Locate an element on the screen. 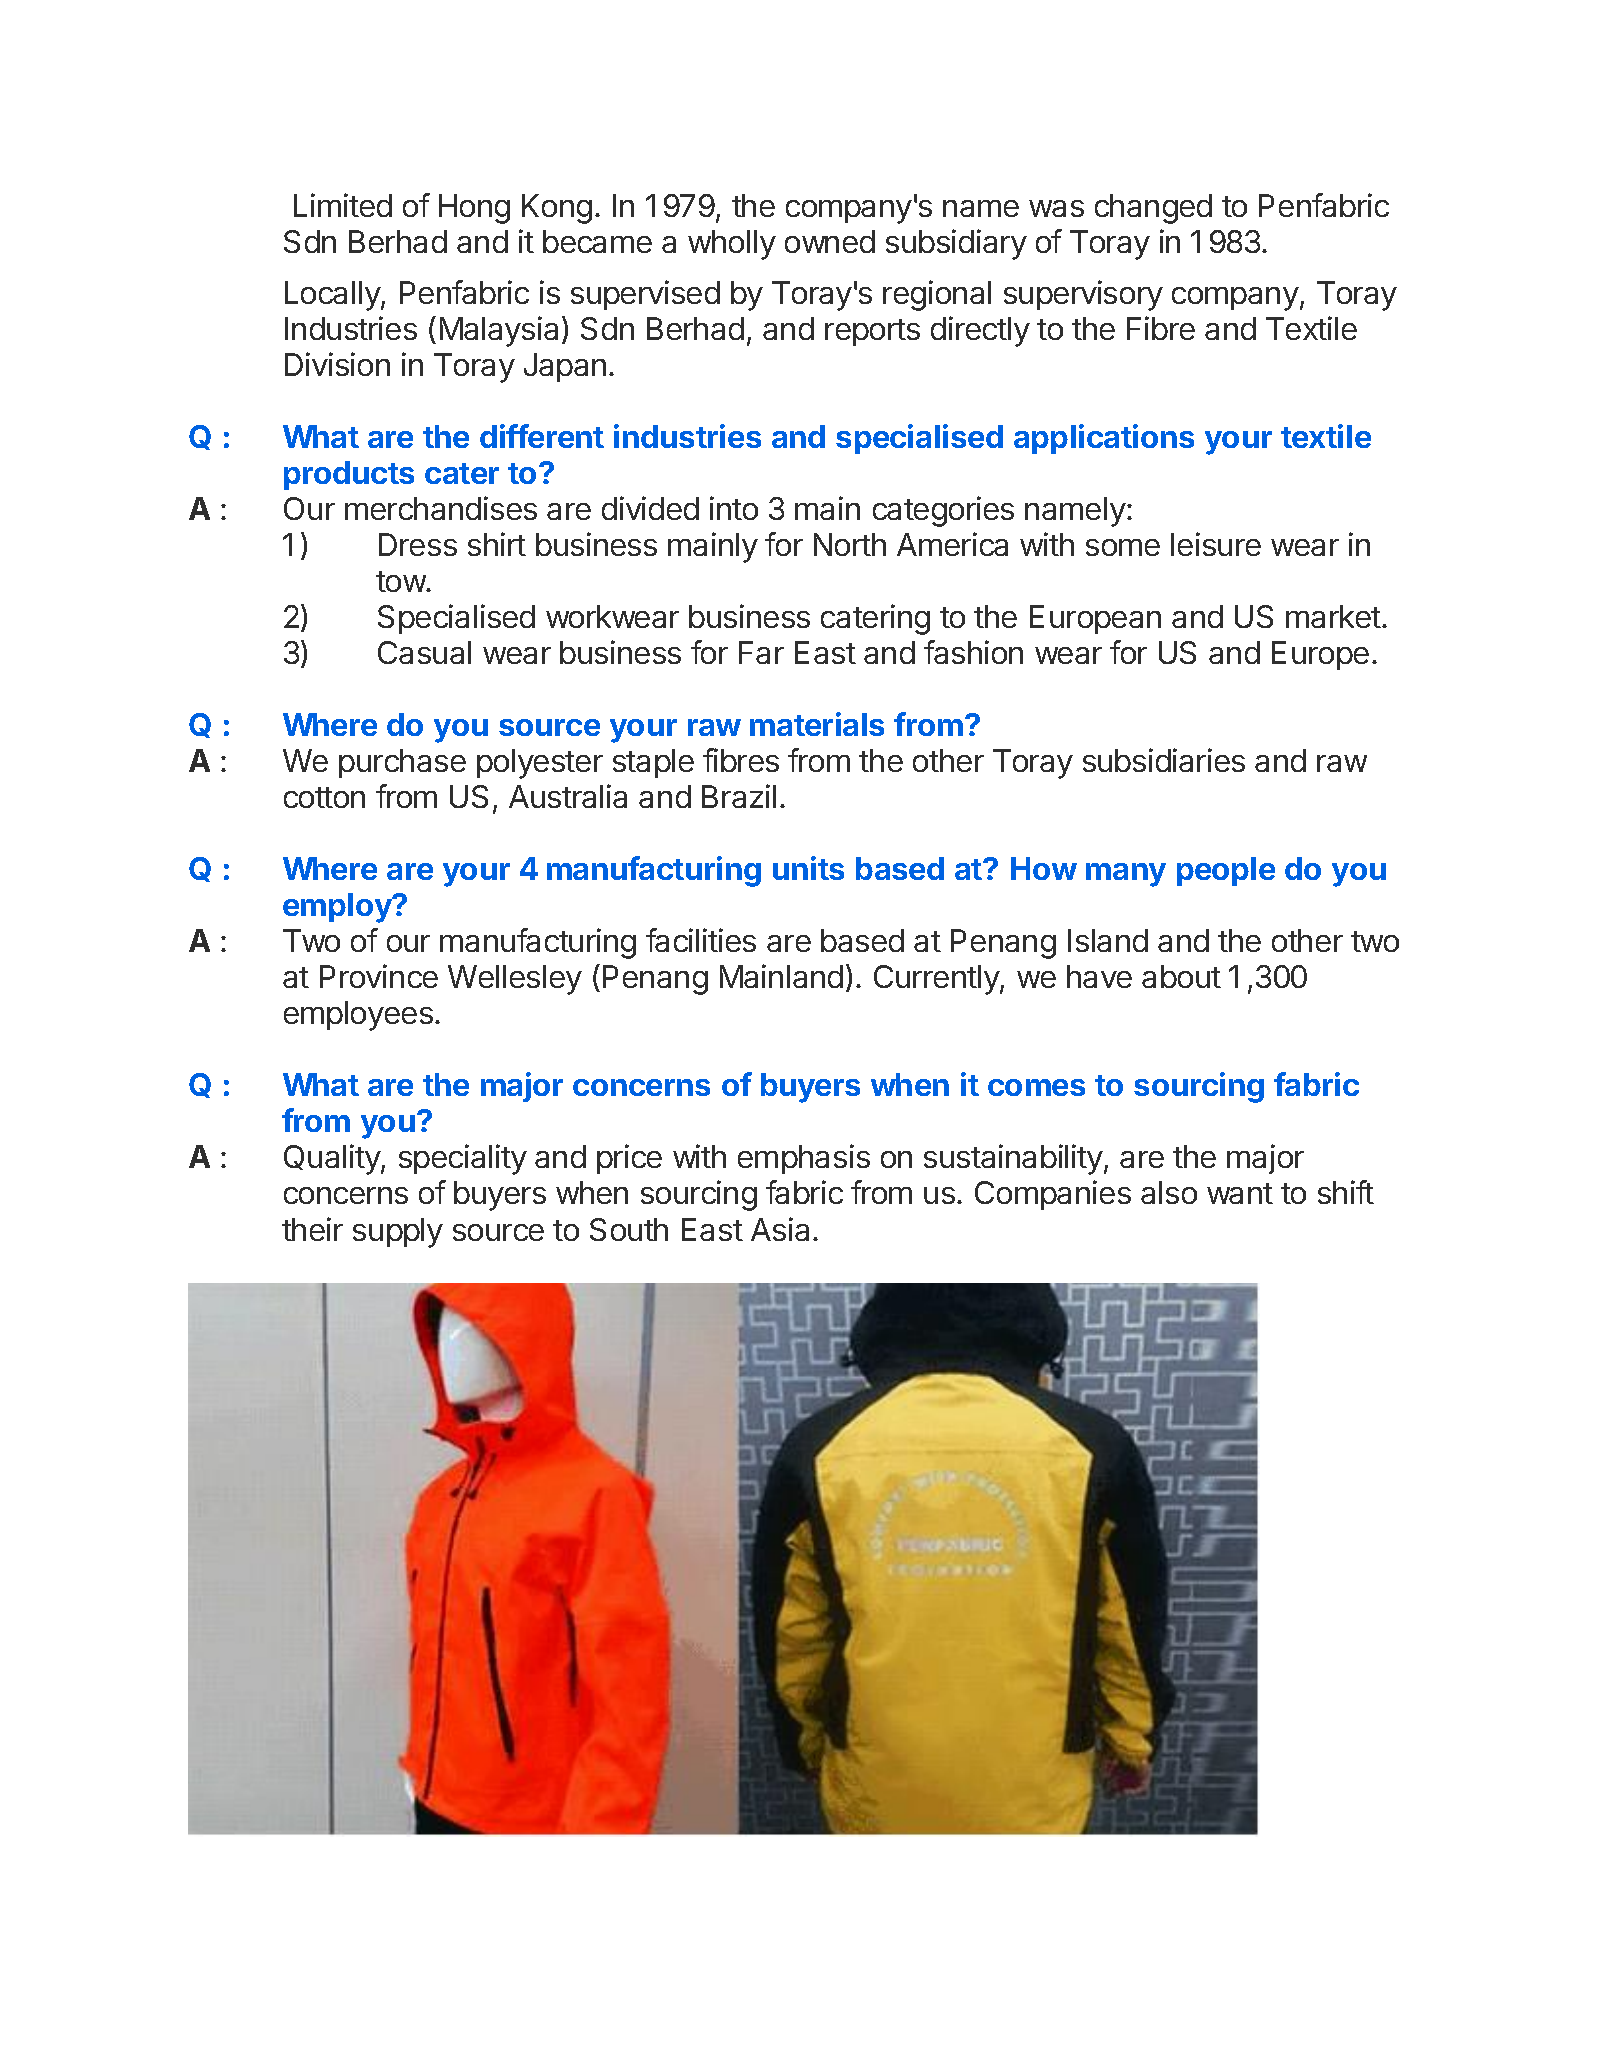 The image size is (1598, 2067). leisure is located at coordinates (1216, 544).
